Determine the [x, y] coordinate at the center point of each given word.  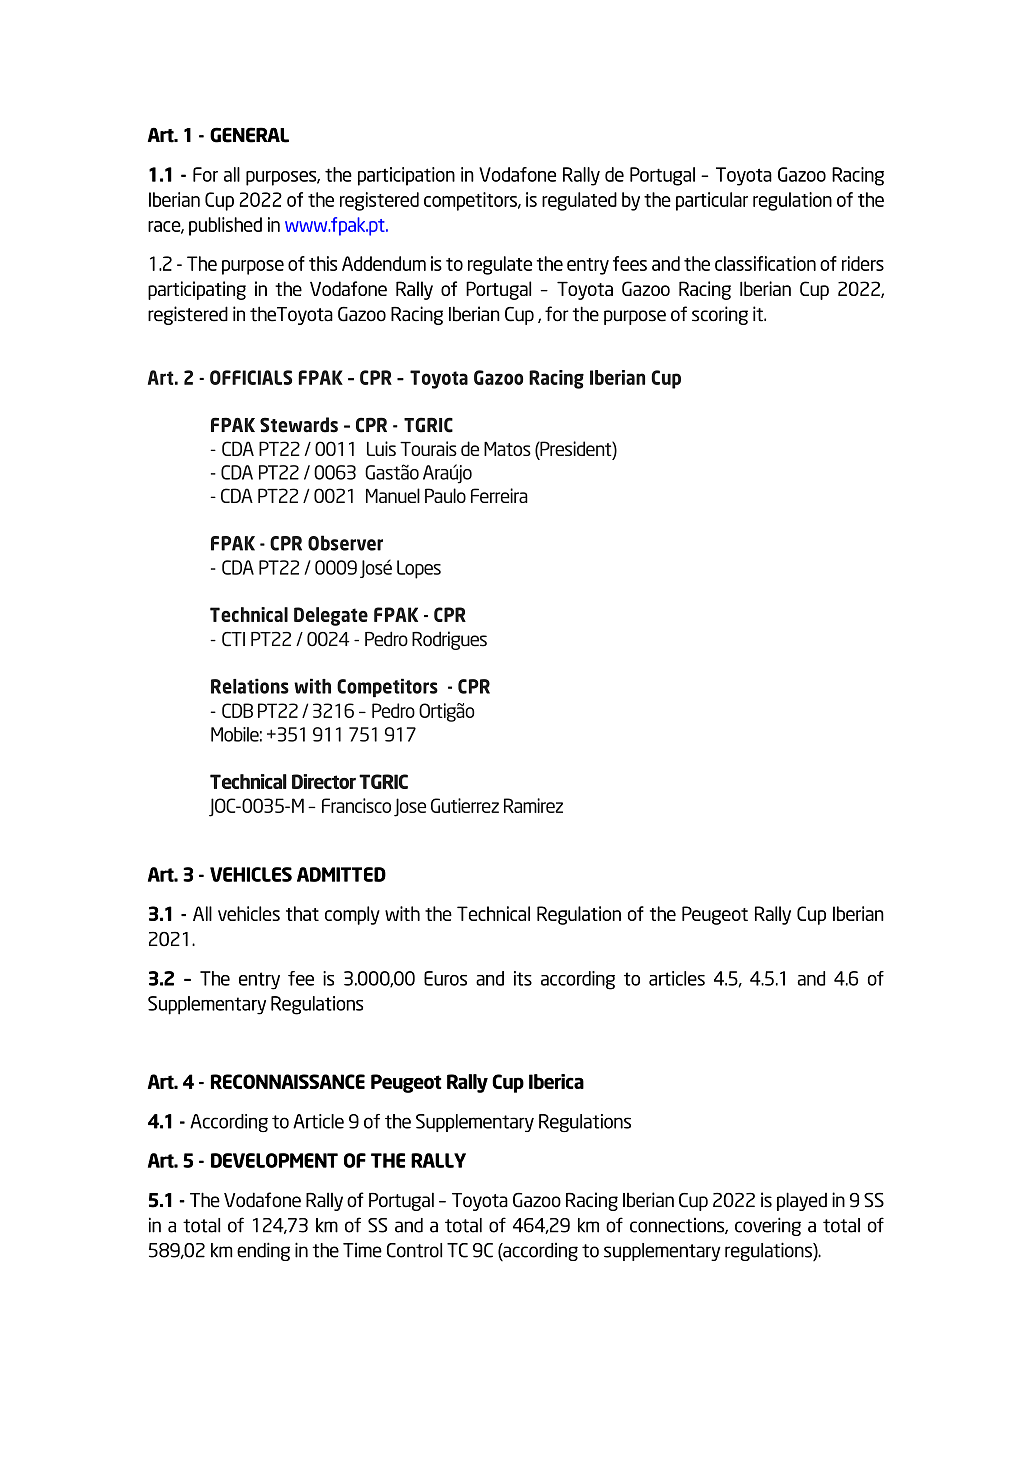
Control [414, 1250]
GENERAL [249, 135]
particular [712, 201]
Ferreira [499, 495]
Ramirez [533, 805]
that [302, 913]
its [523, 978]
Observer [345, 543]
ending [263, 1251]
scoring [720, 315]
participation [406, 176]
